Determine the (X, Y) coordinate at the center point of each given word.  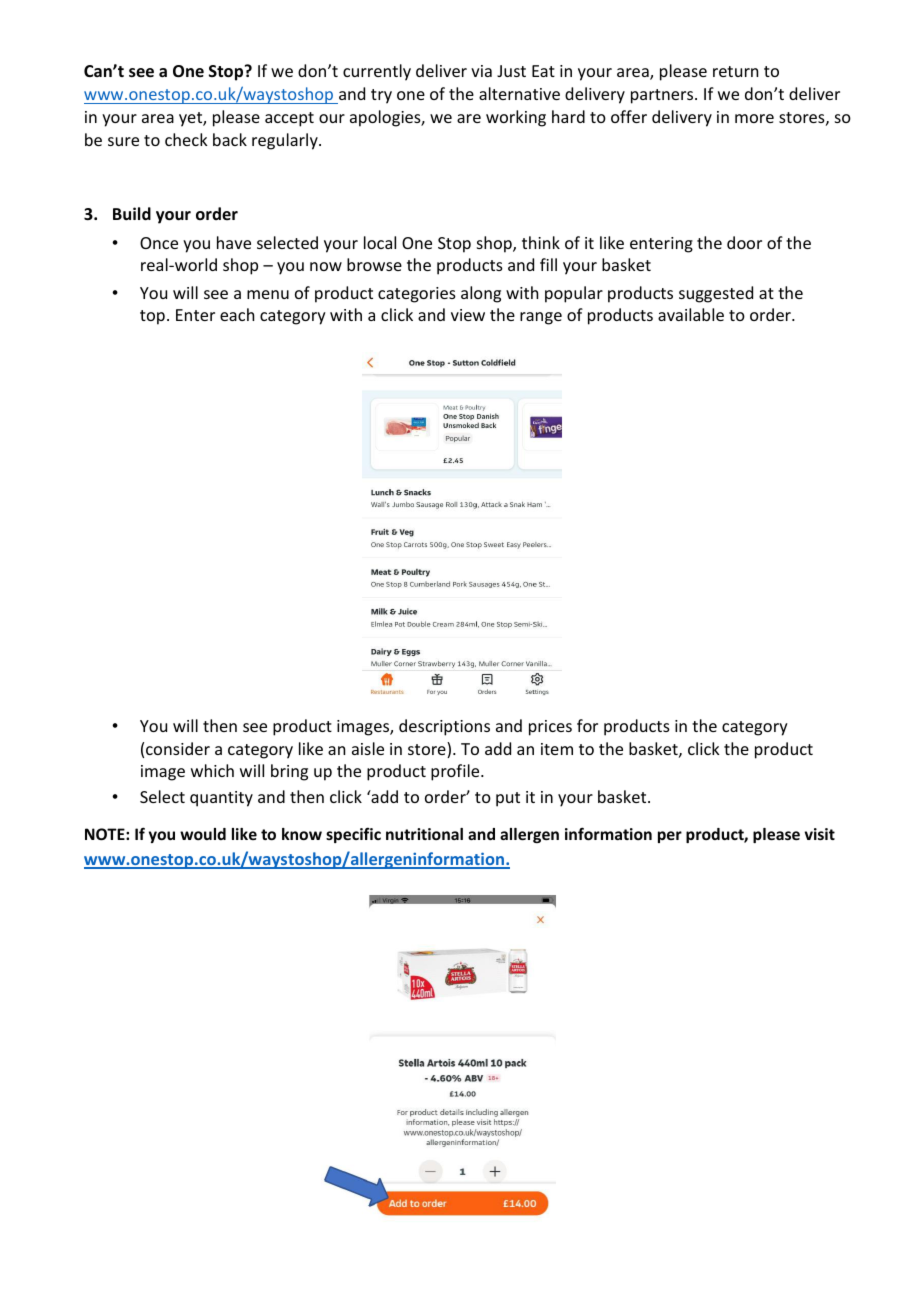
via (481, 71)
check (186, 139)
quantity (221, 799)
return (735, 71)
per (670, 837)
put (508, 799)
